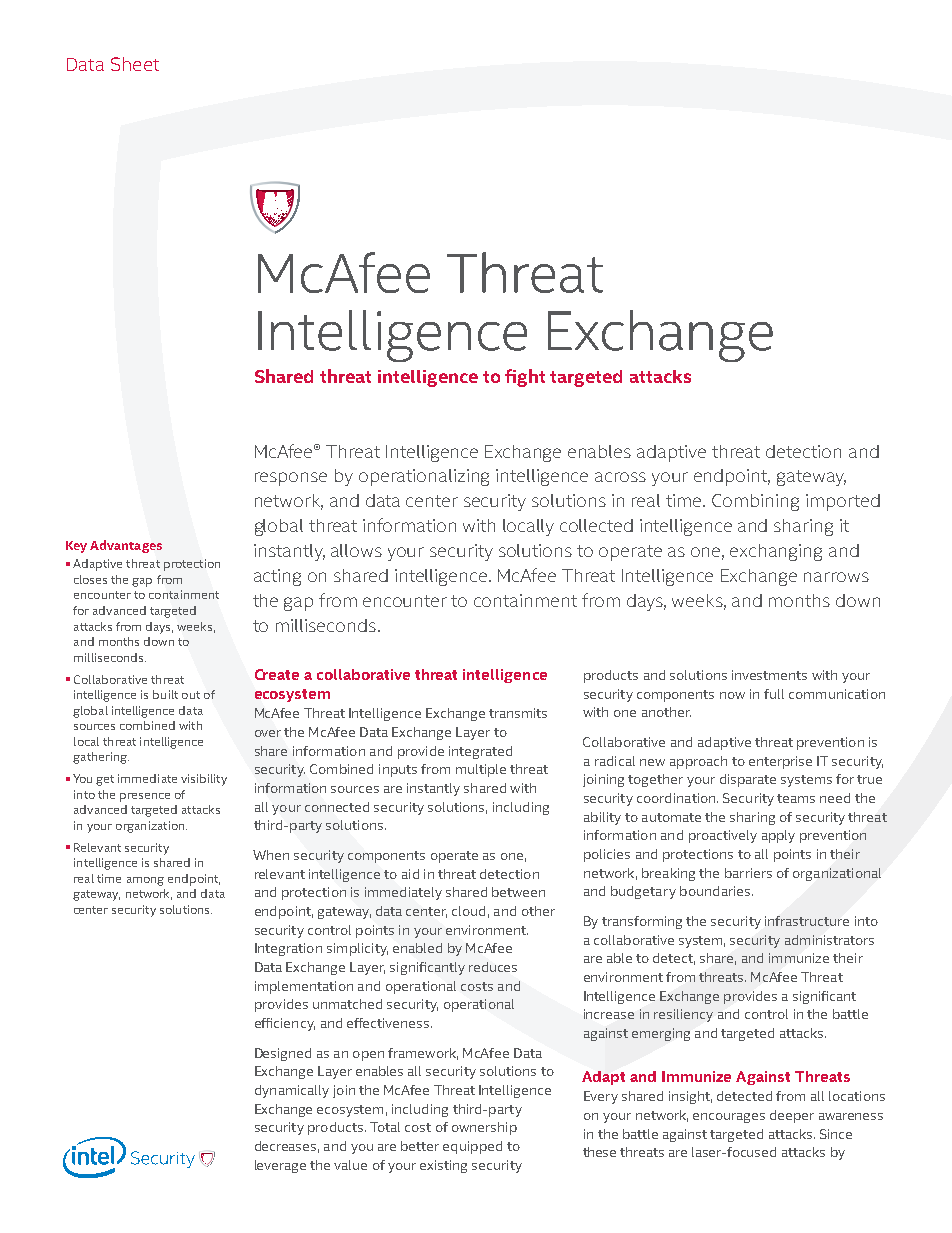  Describe the element at coordinates (620, 477) in the screenshot. I see `across` at that location.
